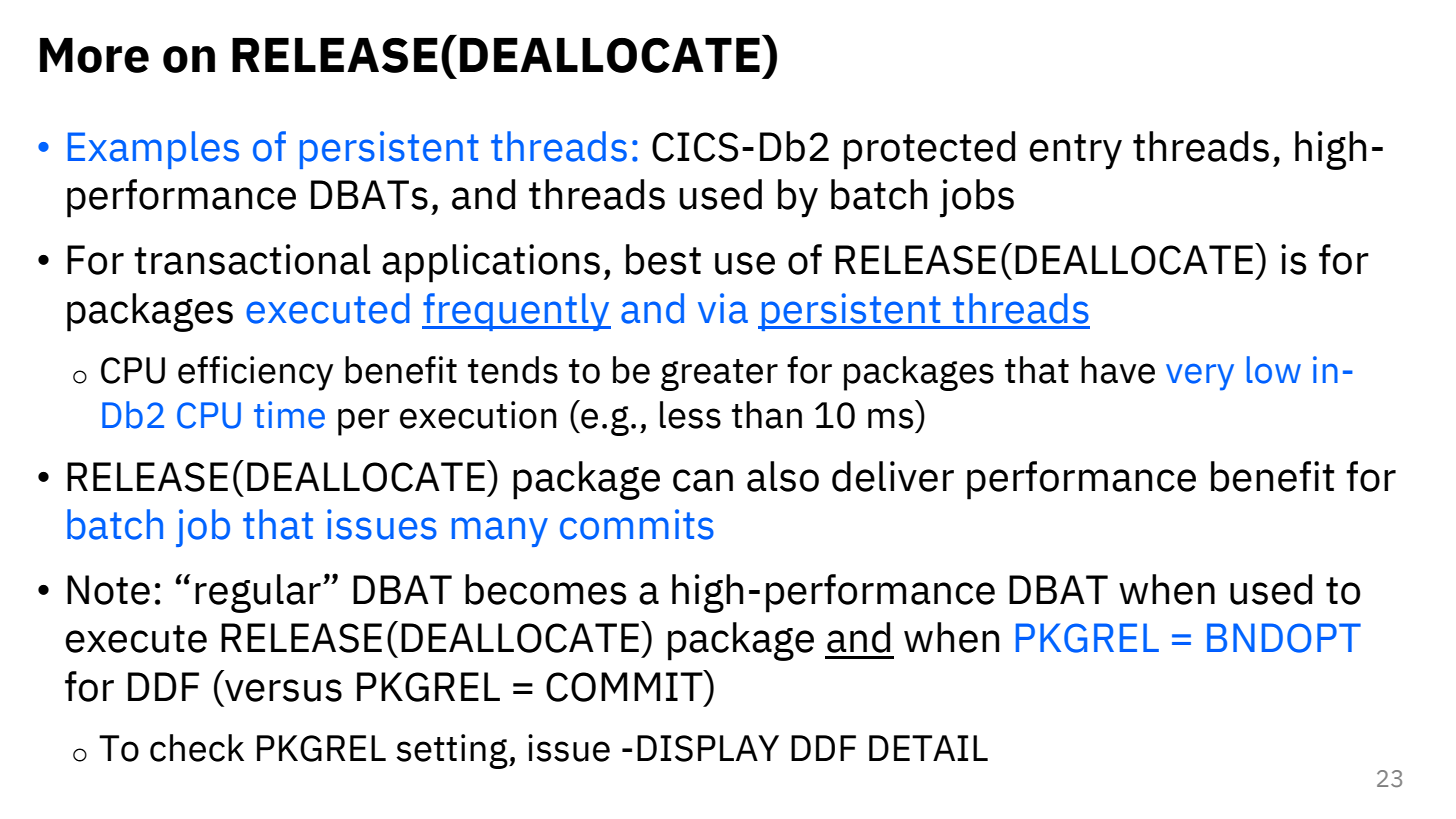 The height and width of the screenshot is (819, 1456). What do you see at coordinates (94, 55) in the screenshot?
I see `More` at bounding box center [94, 55].
